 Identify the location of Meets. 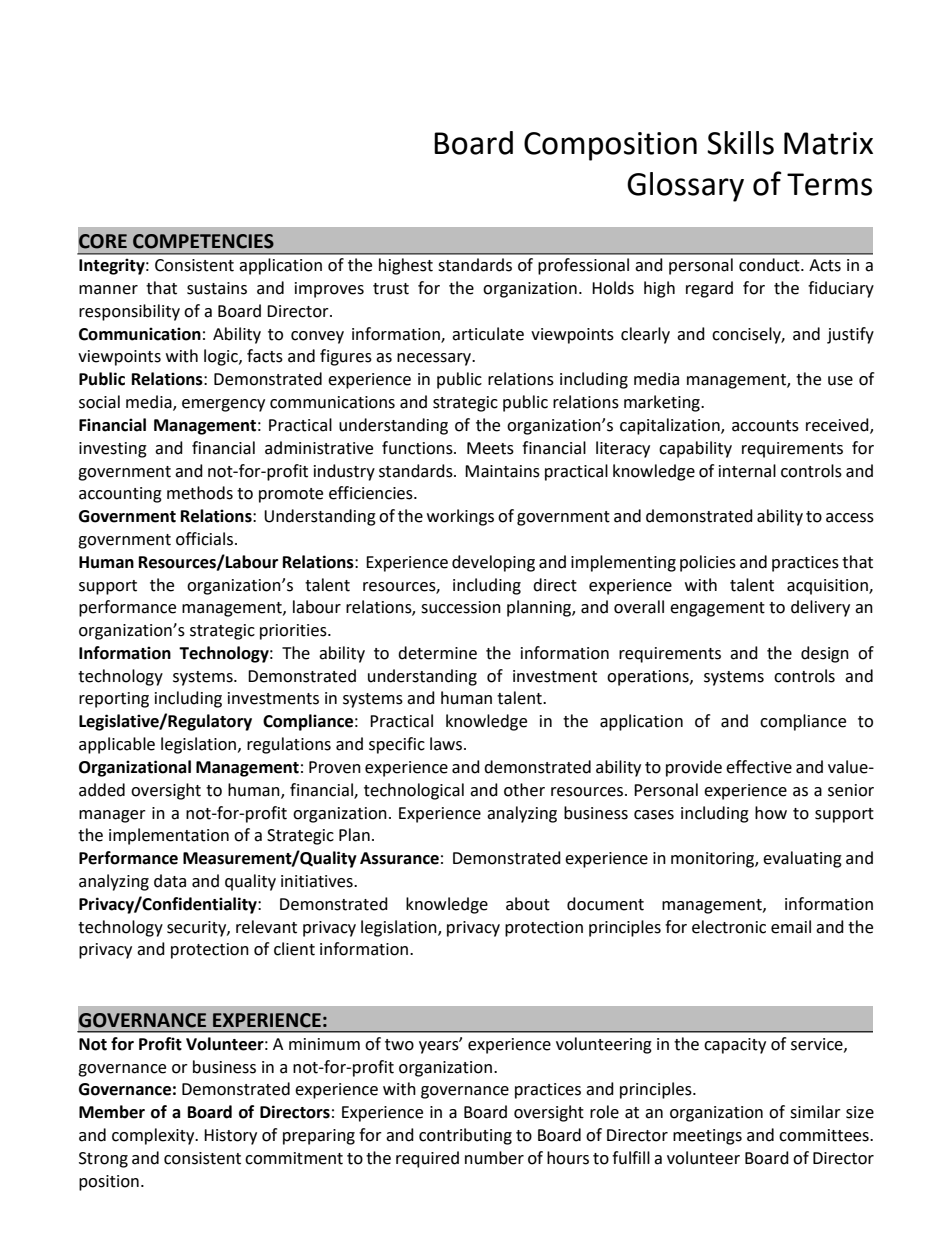
(490, 448).
